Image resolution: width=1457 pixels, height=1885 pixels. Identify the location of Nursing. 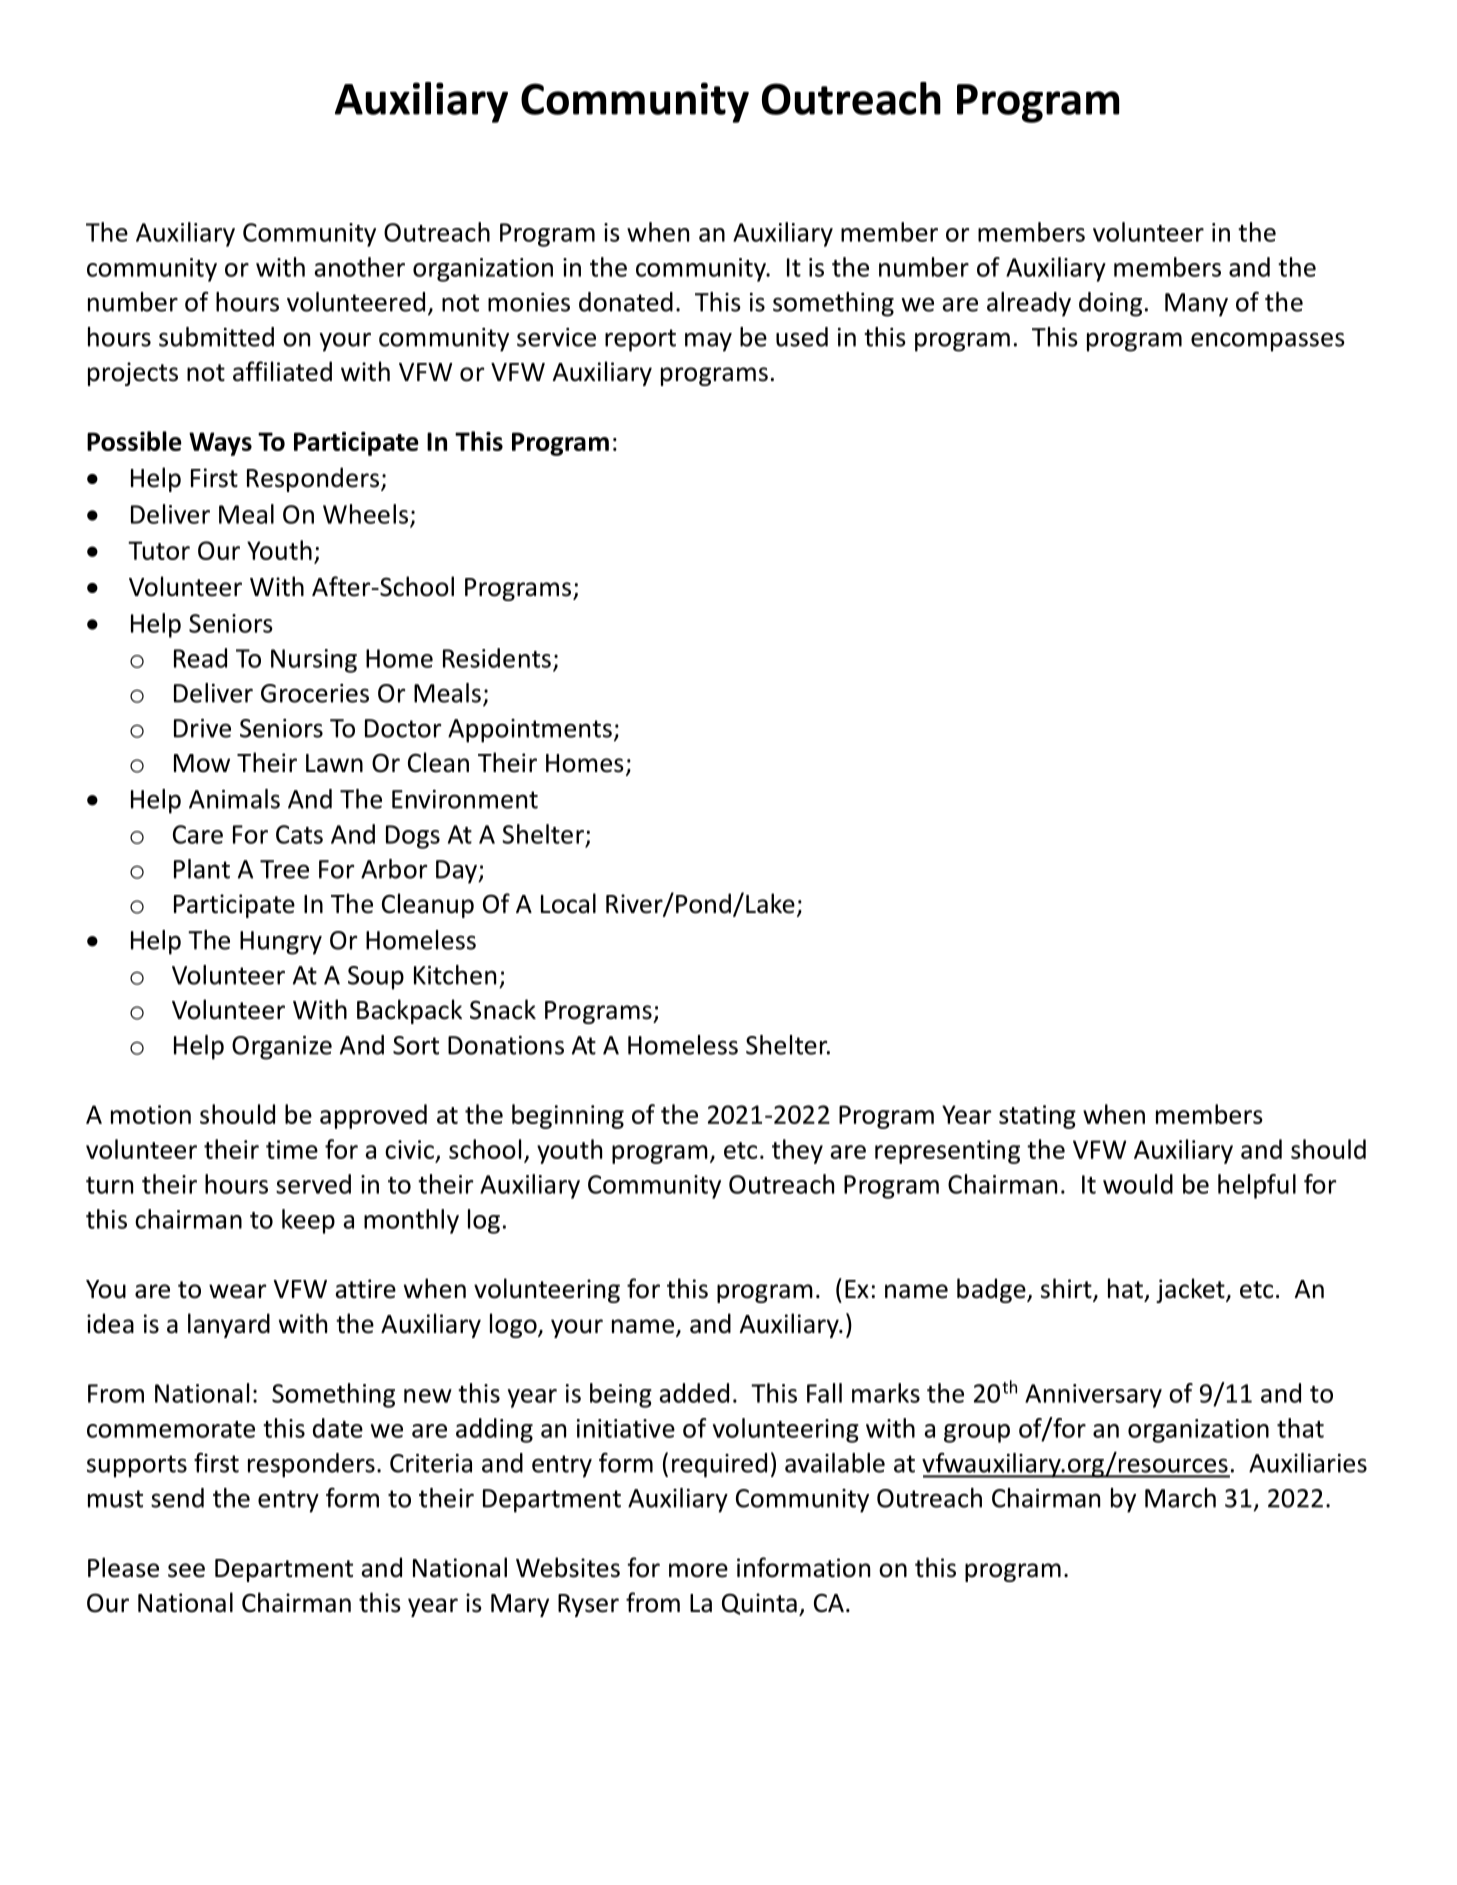
(314, 661).
